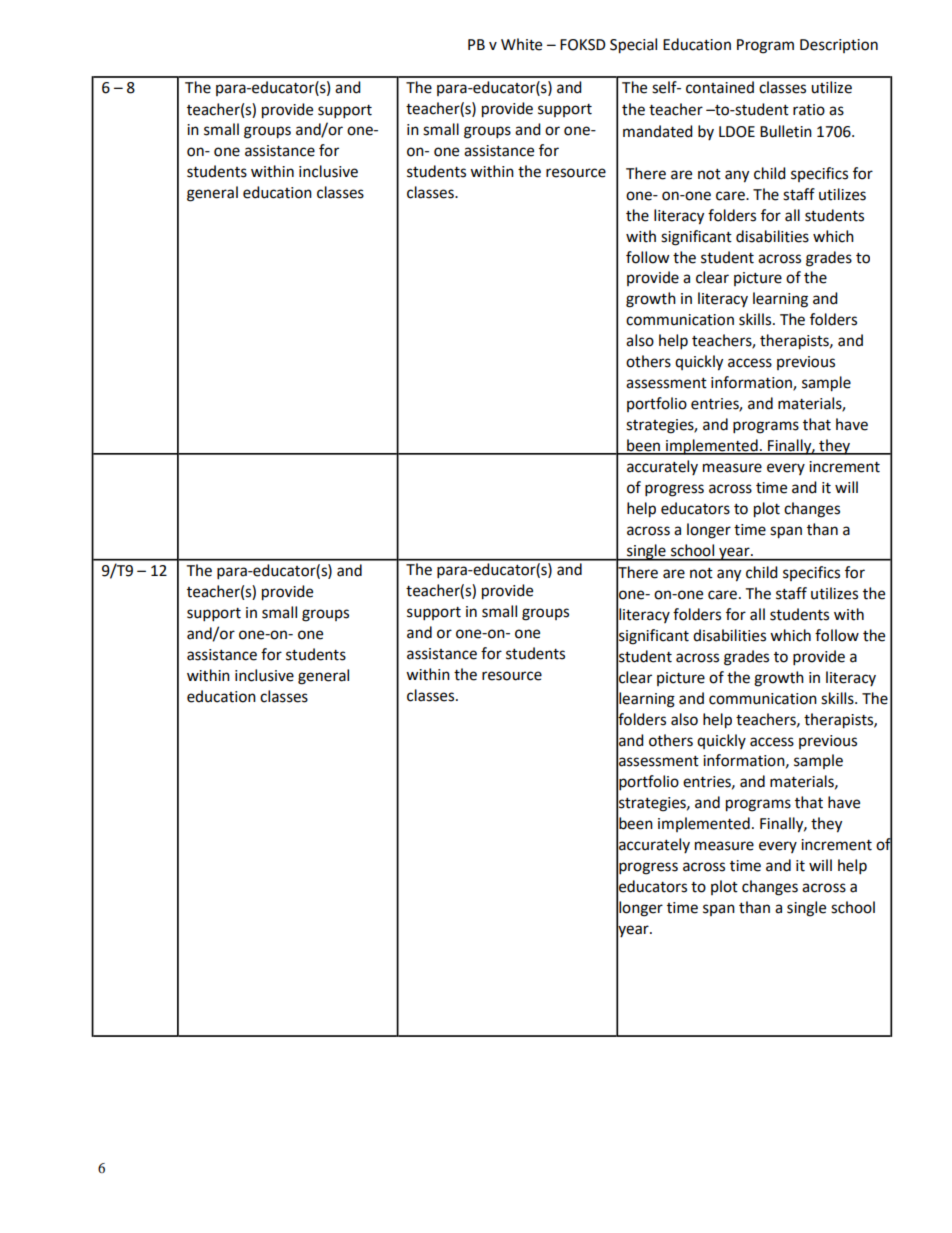 Image resolution: width=952 pixels, height=1233 pixels. What do you see at coordinates (839, 46) in the image?
I see `Description` at bounding box center [839, 46].
